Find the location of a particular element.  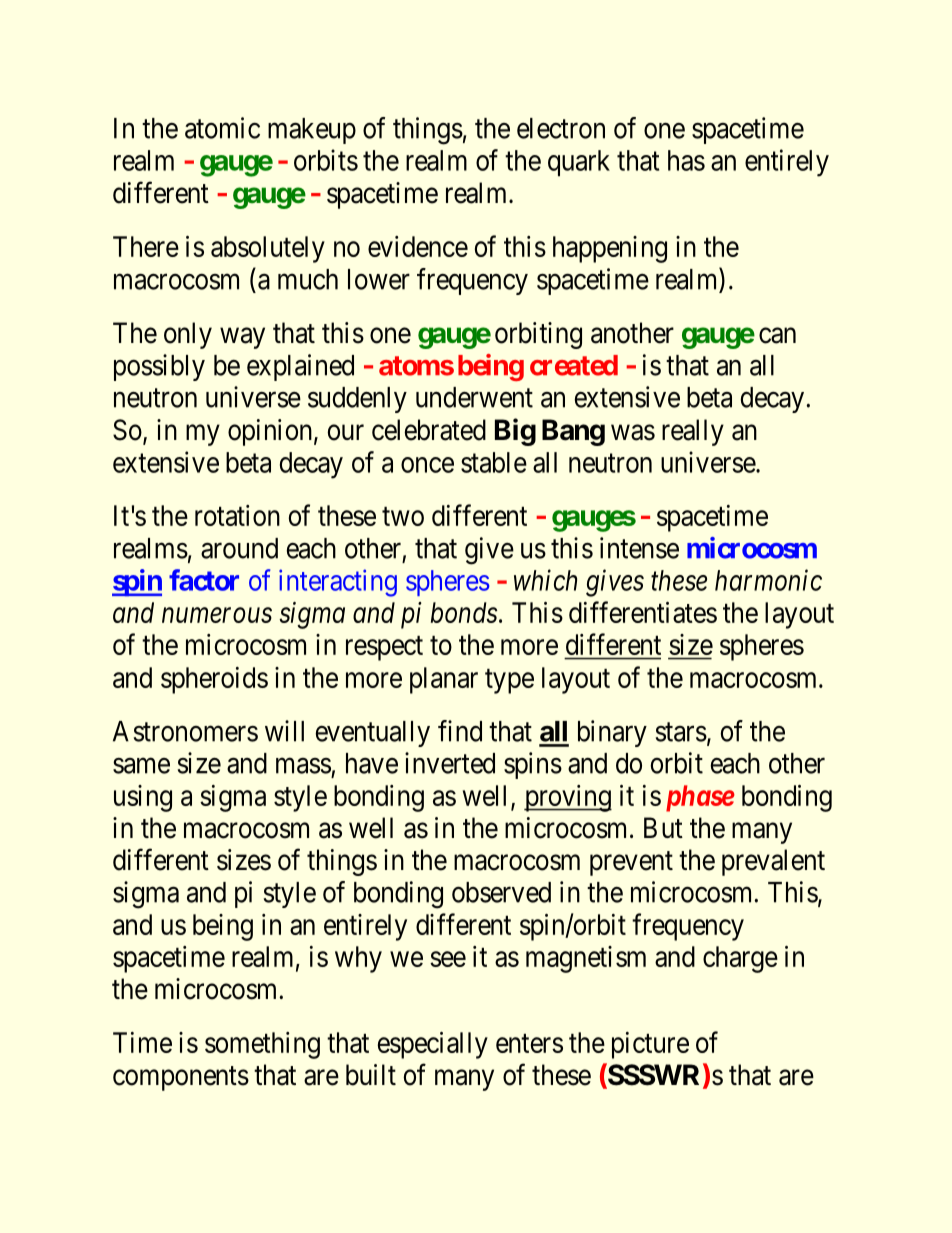

really is located at coordinates (693, 432).
